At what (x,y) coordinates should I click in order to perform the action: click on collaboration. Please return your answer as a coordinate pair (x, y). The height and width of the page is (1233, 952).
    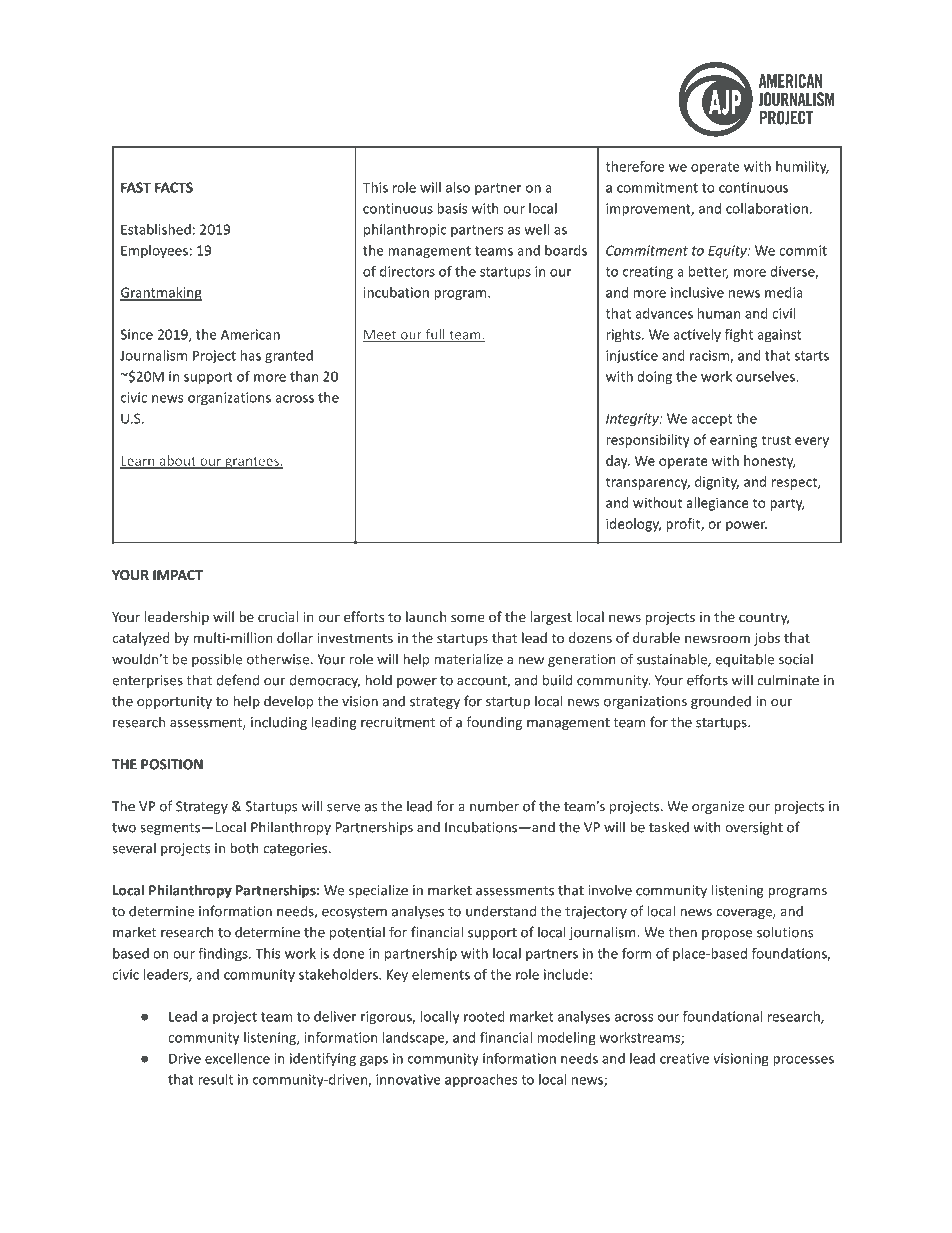
    Looking at the image, I should click on (767, 208).
